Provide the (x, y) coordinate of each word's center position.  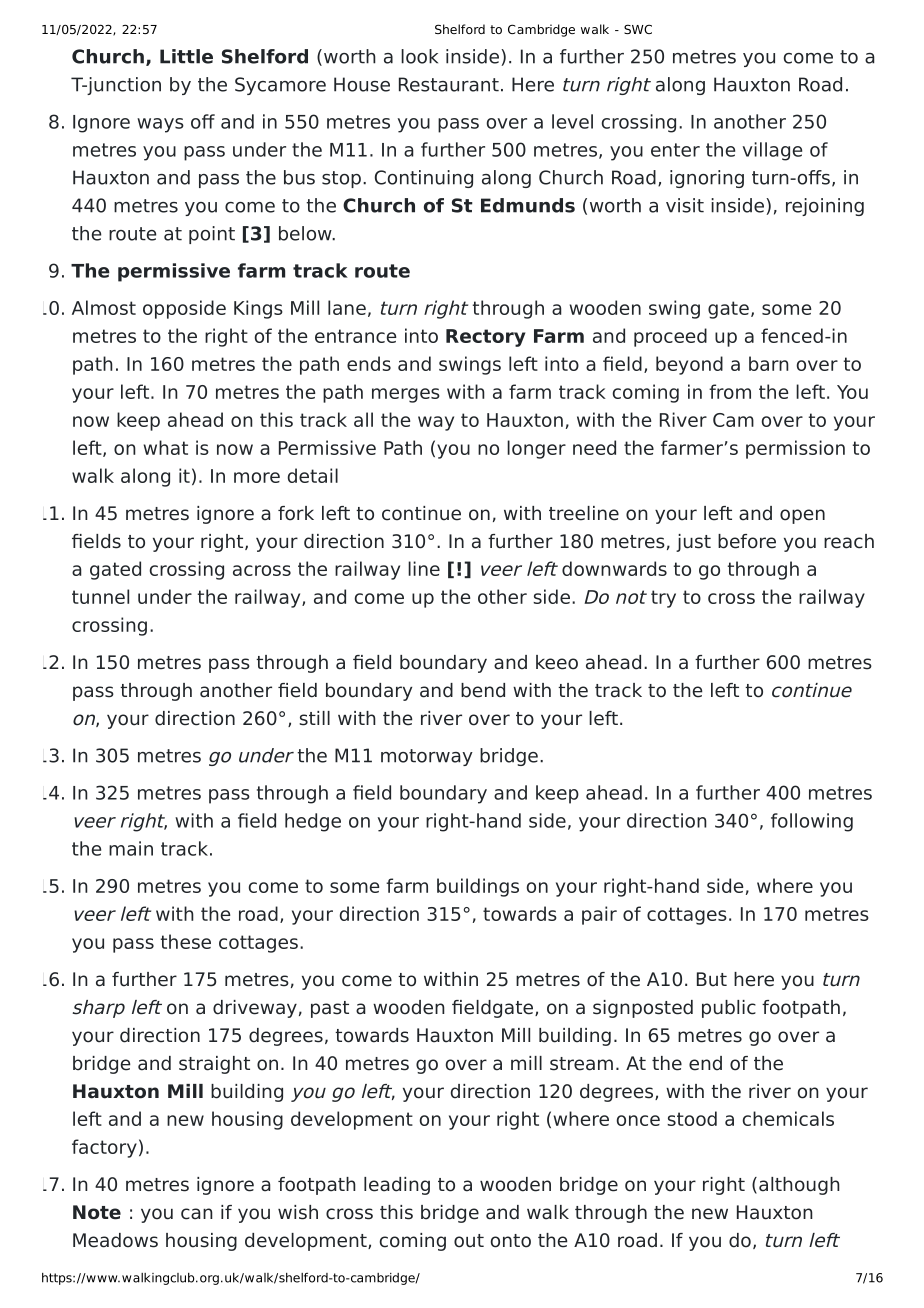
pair (599, 915)
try (663, 599)
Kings (258, 309)
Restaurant (449, 84)
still (314, 718)
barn (769, 363)
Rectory (485, 338)
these (186, 941)
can (197, 1214)
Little (186, 56)
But (712, 979)
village (772, 151)
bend (483, 690)
